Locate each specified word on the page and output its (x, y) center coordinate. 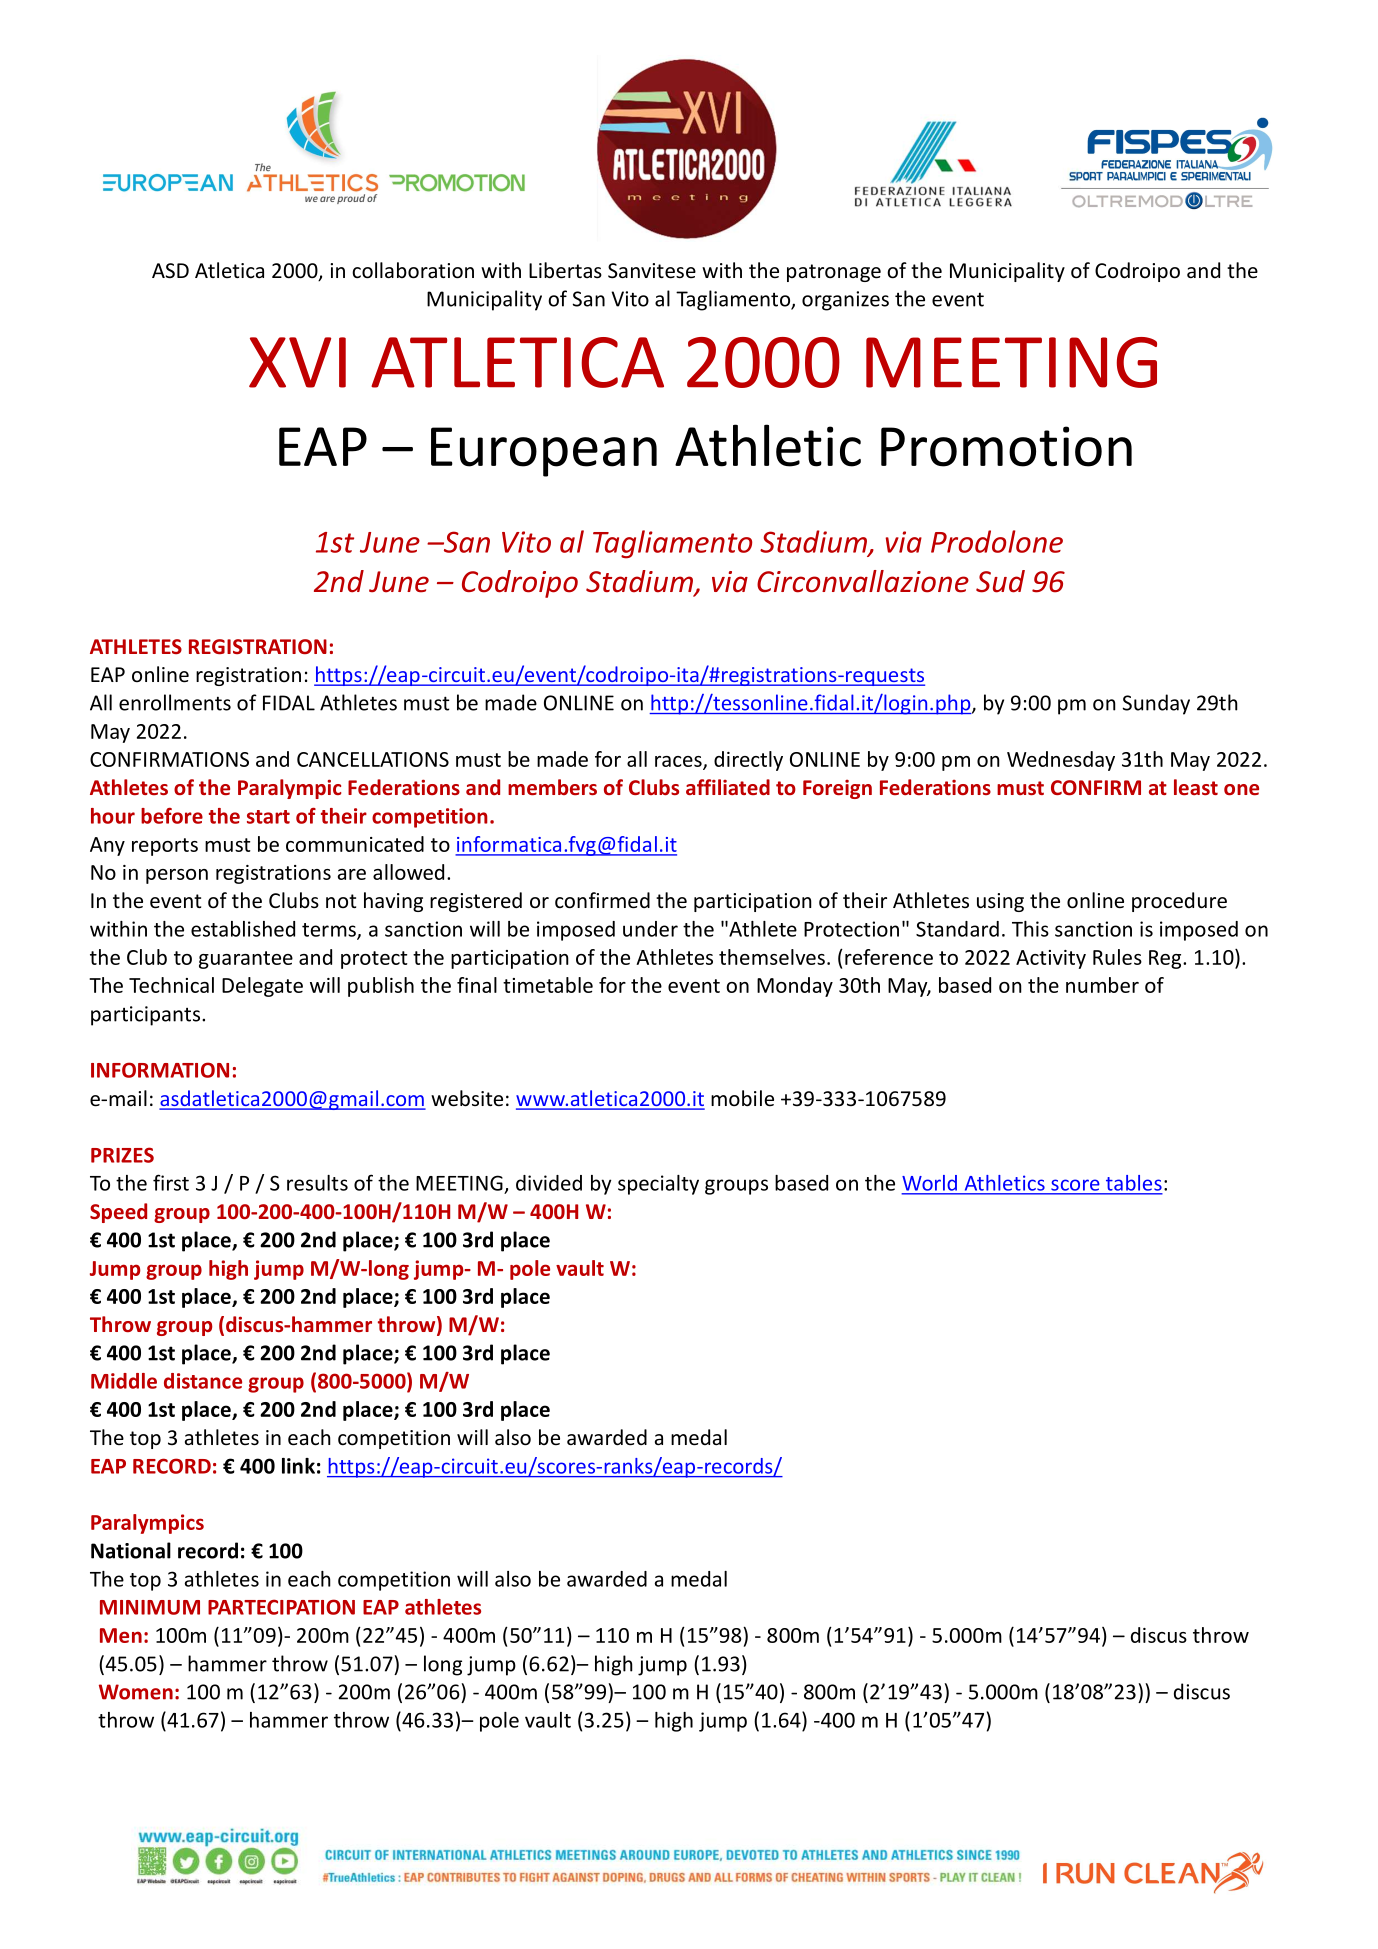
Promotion (1006, 446)
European (544, 452)
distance (203, 1381)
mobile (742, 1098)
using (1000, 902)
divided (549, 1183)
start (268, 817)
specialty (658, 1185)
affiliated (728, 787)
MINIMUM (150, 1607)
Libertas (565, 270)
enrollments (175, 702)
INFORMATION (160, 1070)
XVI (297, 362)
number (1102, 985)
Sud (1000, 581)
